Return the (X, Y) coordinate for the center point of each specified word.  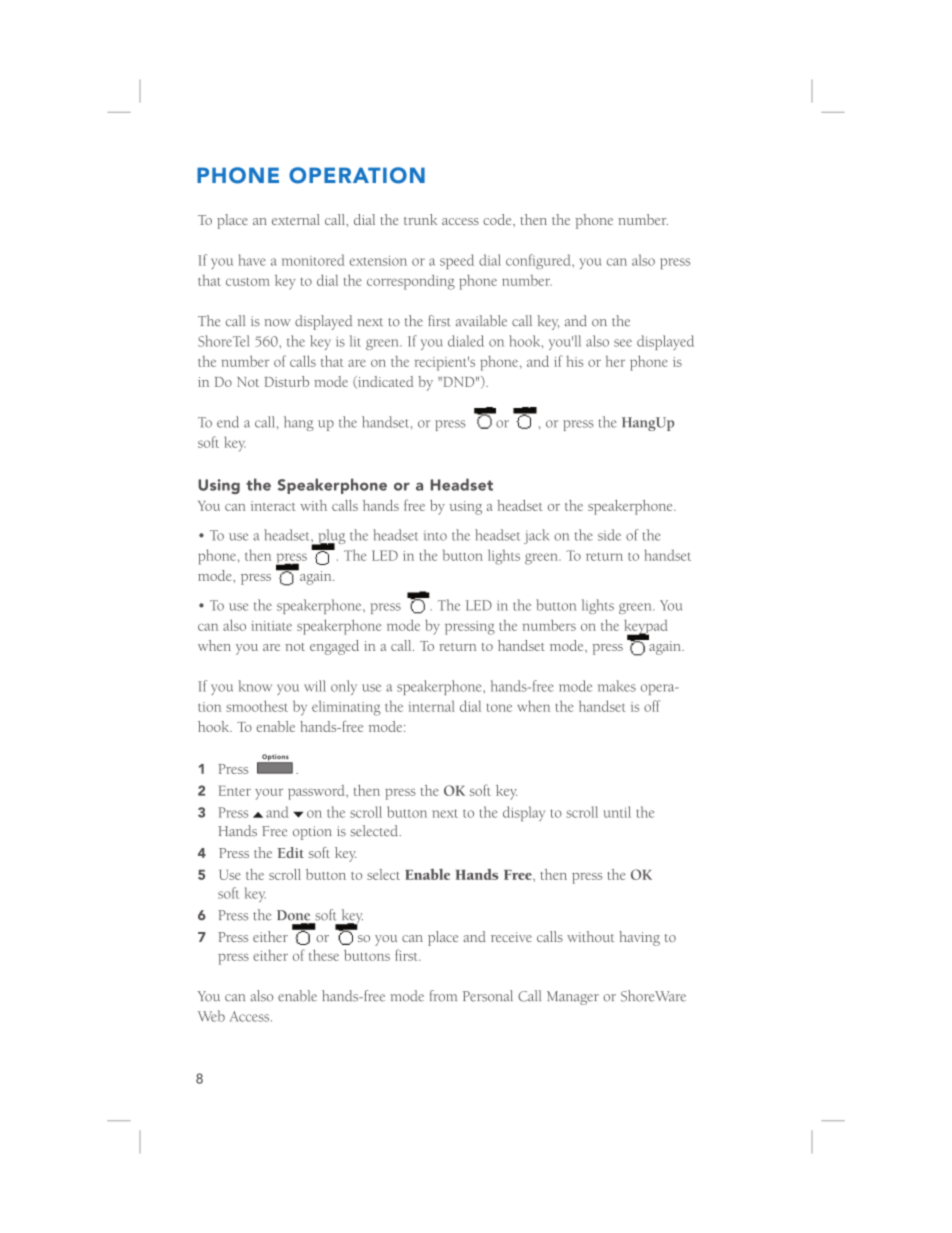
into (435, 536)
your (269, 794)
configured (539, 261)
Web (211, 1016)
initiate (271, 626)
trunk (420, 219)
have (252, 260)
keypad (646, 628)
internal (432, 706)
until (617, 812)
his (575, 361)
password (317, 792)
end (228, 422)
